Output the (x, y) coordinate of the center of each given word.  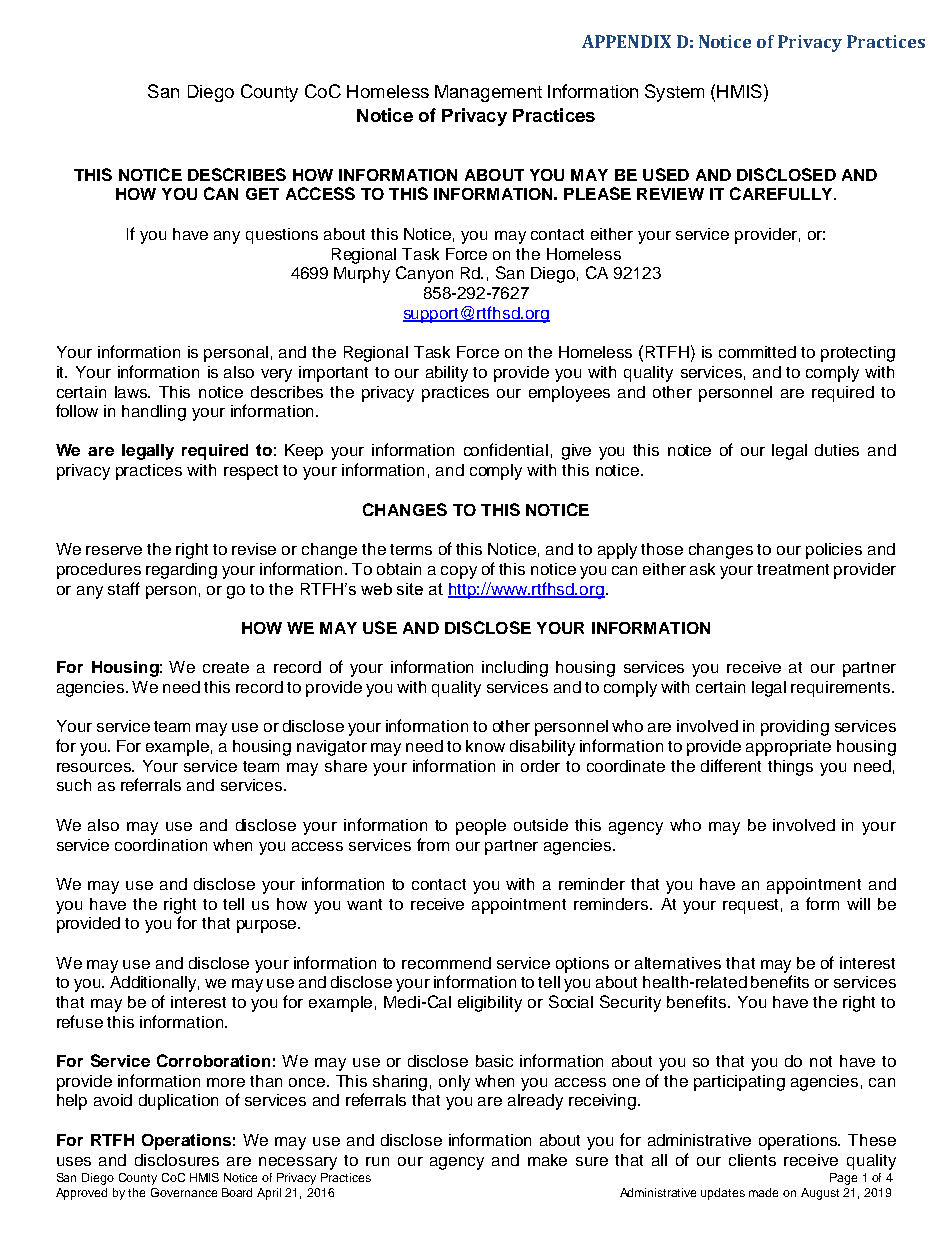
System (674, 93)
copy (459, 572)
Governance (184, 1192)
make (547, 1160)
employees (569, 394)
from (433, 844)
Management (488, 93)
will (858, 904)
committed (757, 352)
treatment (793, 569)
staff (124, 588)
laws (132, 392)
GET (262, 194)
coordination (161, 845)
